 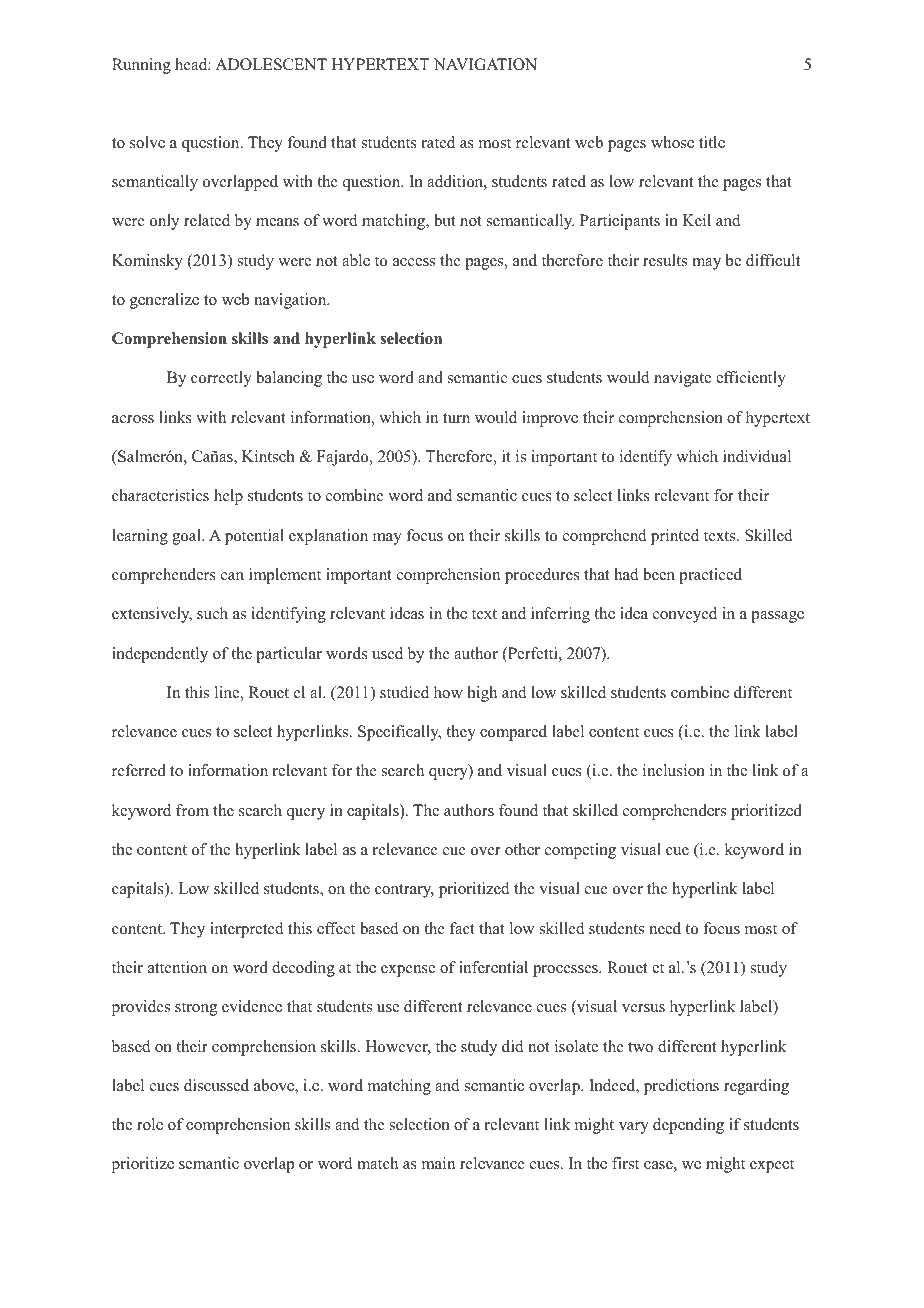 I want to click on individual, so click(x=757, y=456).
